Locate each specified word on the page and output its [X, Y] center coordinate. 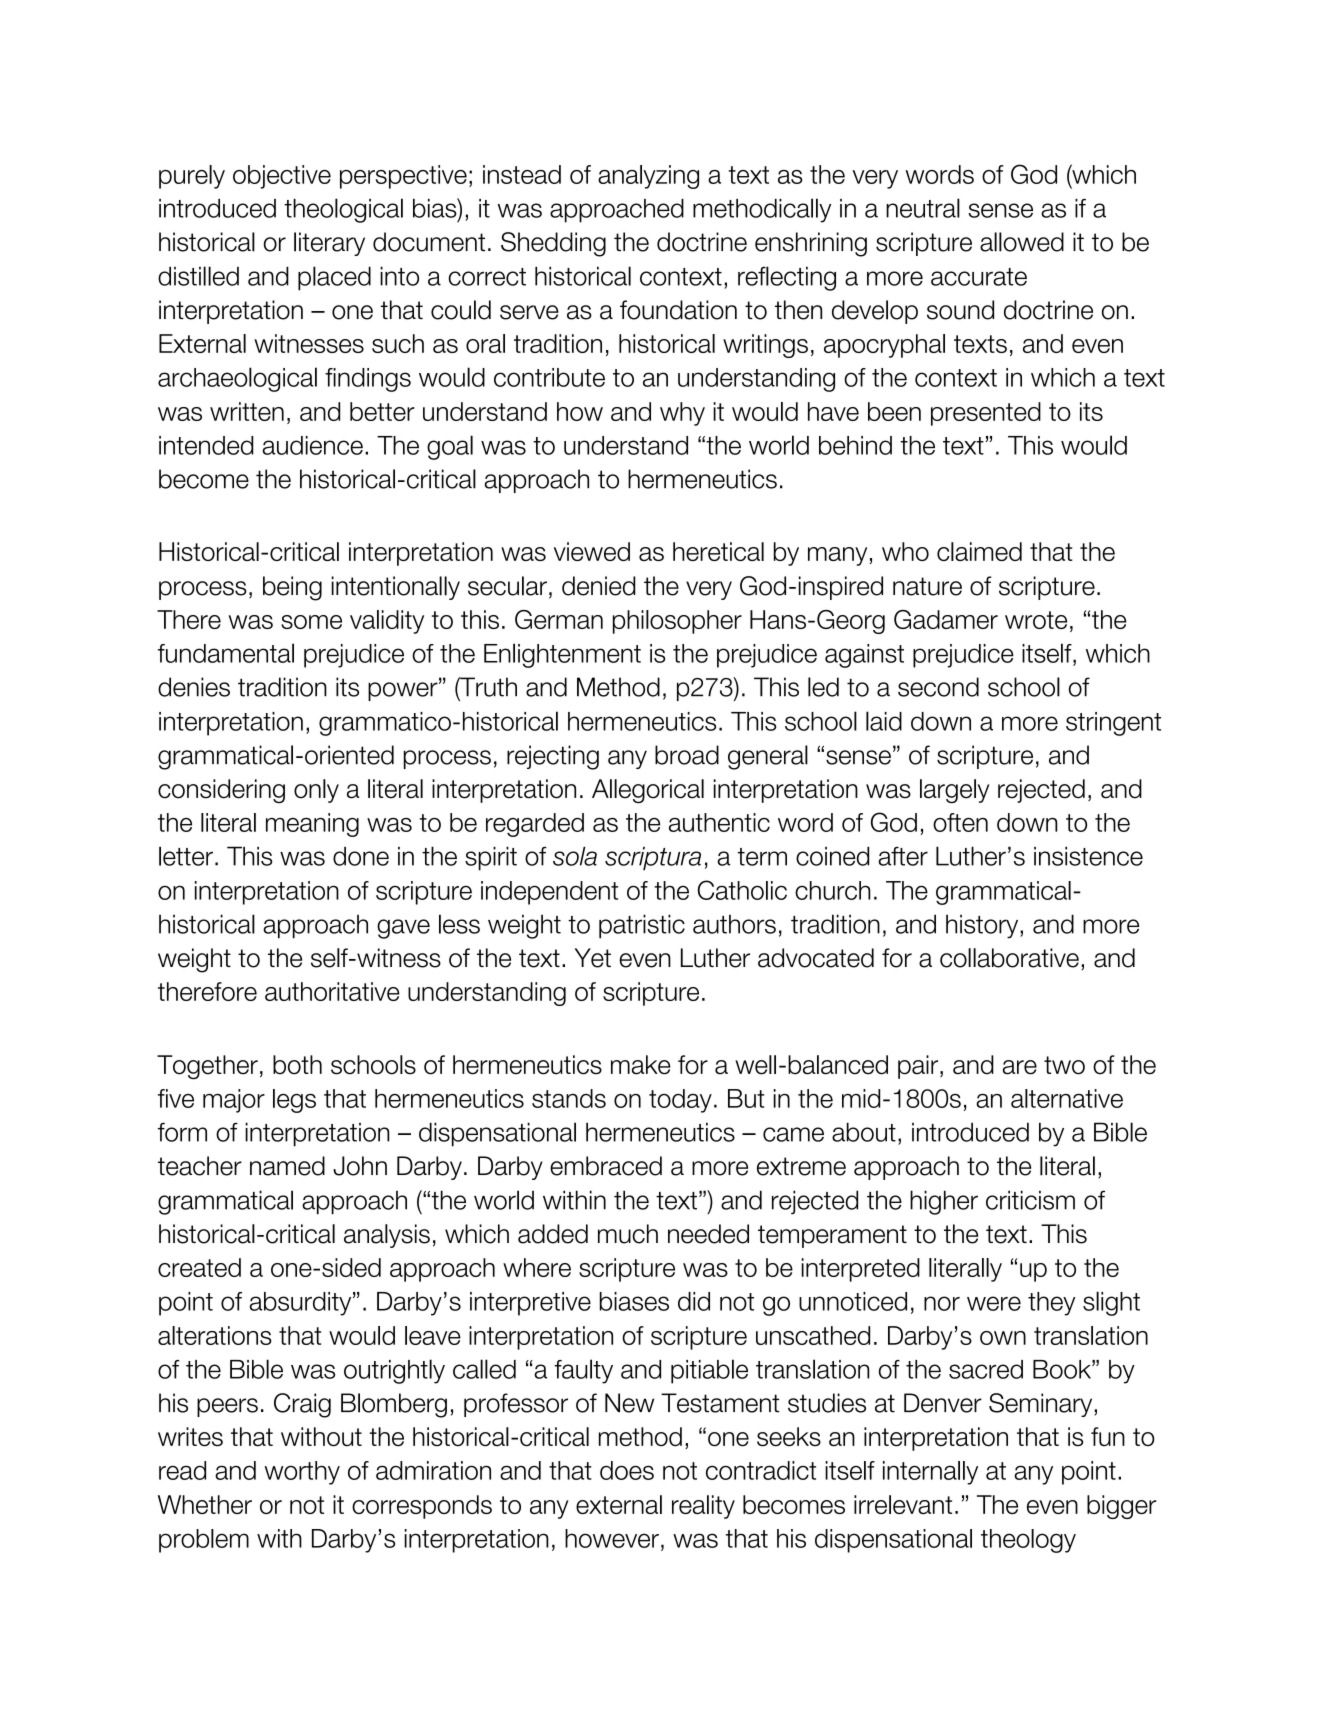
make [641, 1065]
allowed [1022, 242]
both [297, 1065]
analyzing [648, 177]
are [1020, 1067]
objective [282, 177]
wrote [1036, 620]
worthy [302, 1473]
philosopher [677, 622]
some [311, 622]
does [627, 1470]
